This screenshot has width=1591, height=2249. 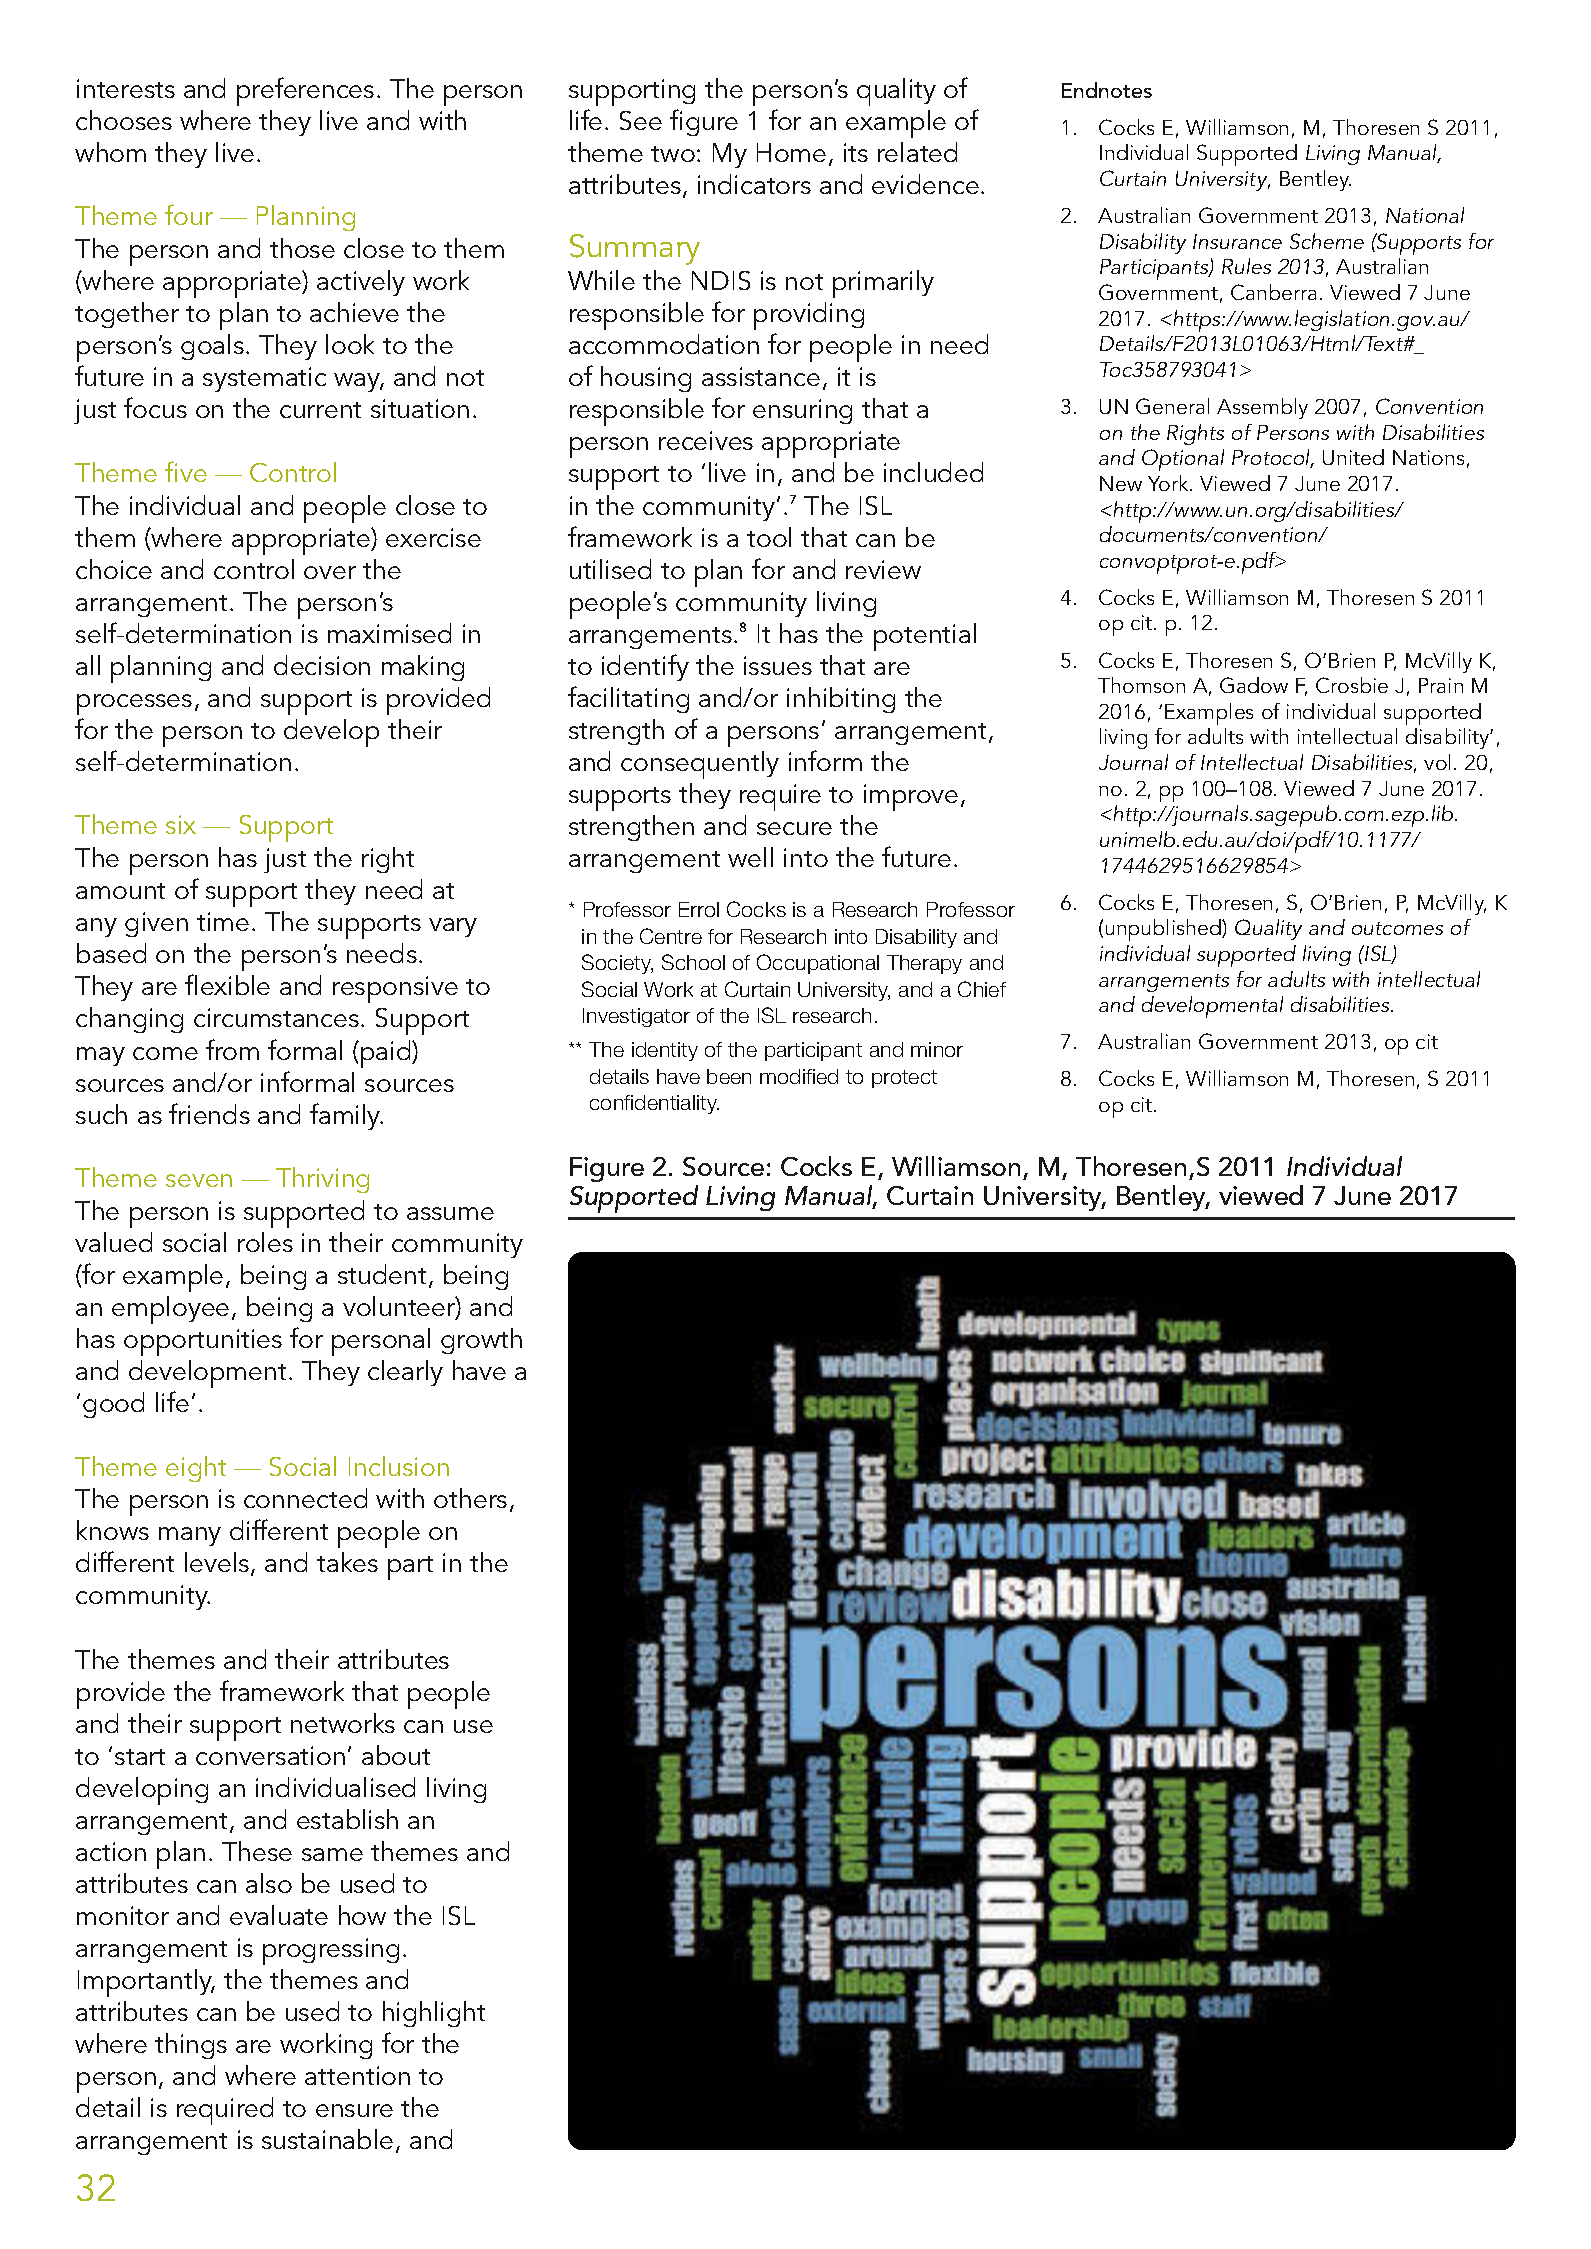 I want to click on highlight, so click(x=434, y=2014).
